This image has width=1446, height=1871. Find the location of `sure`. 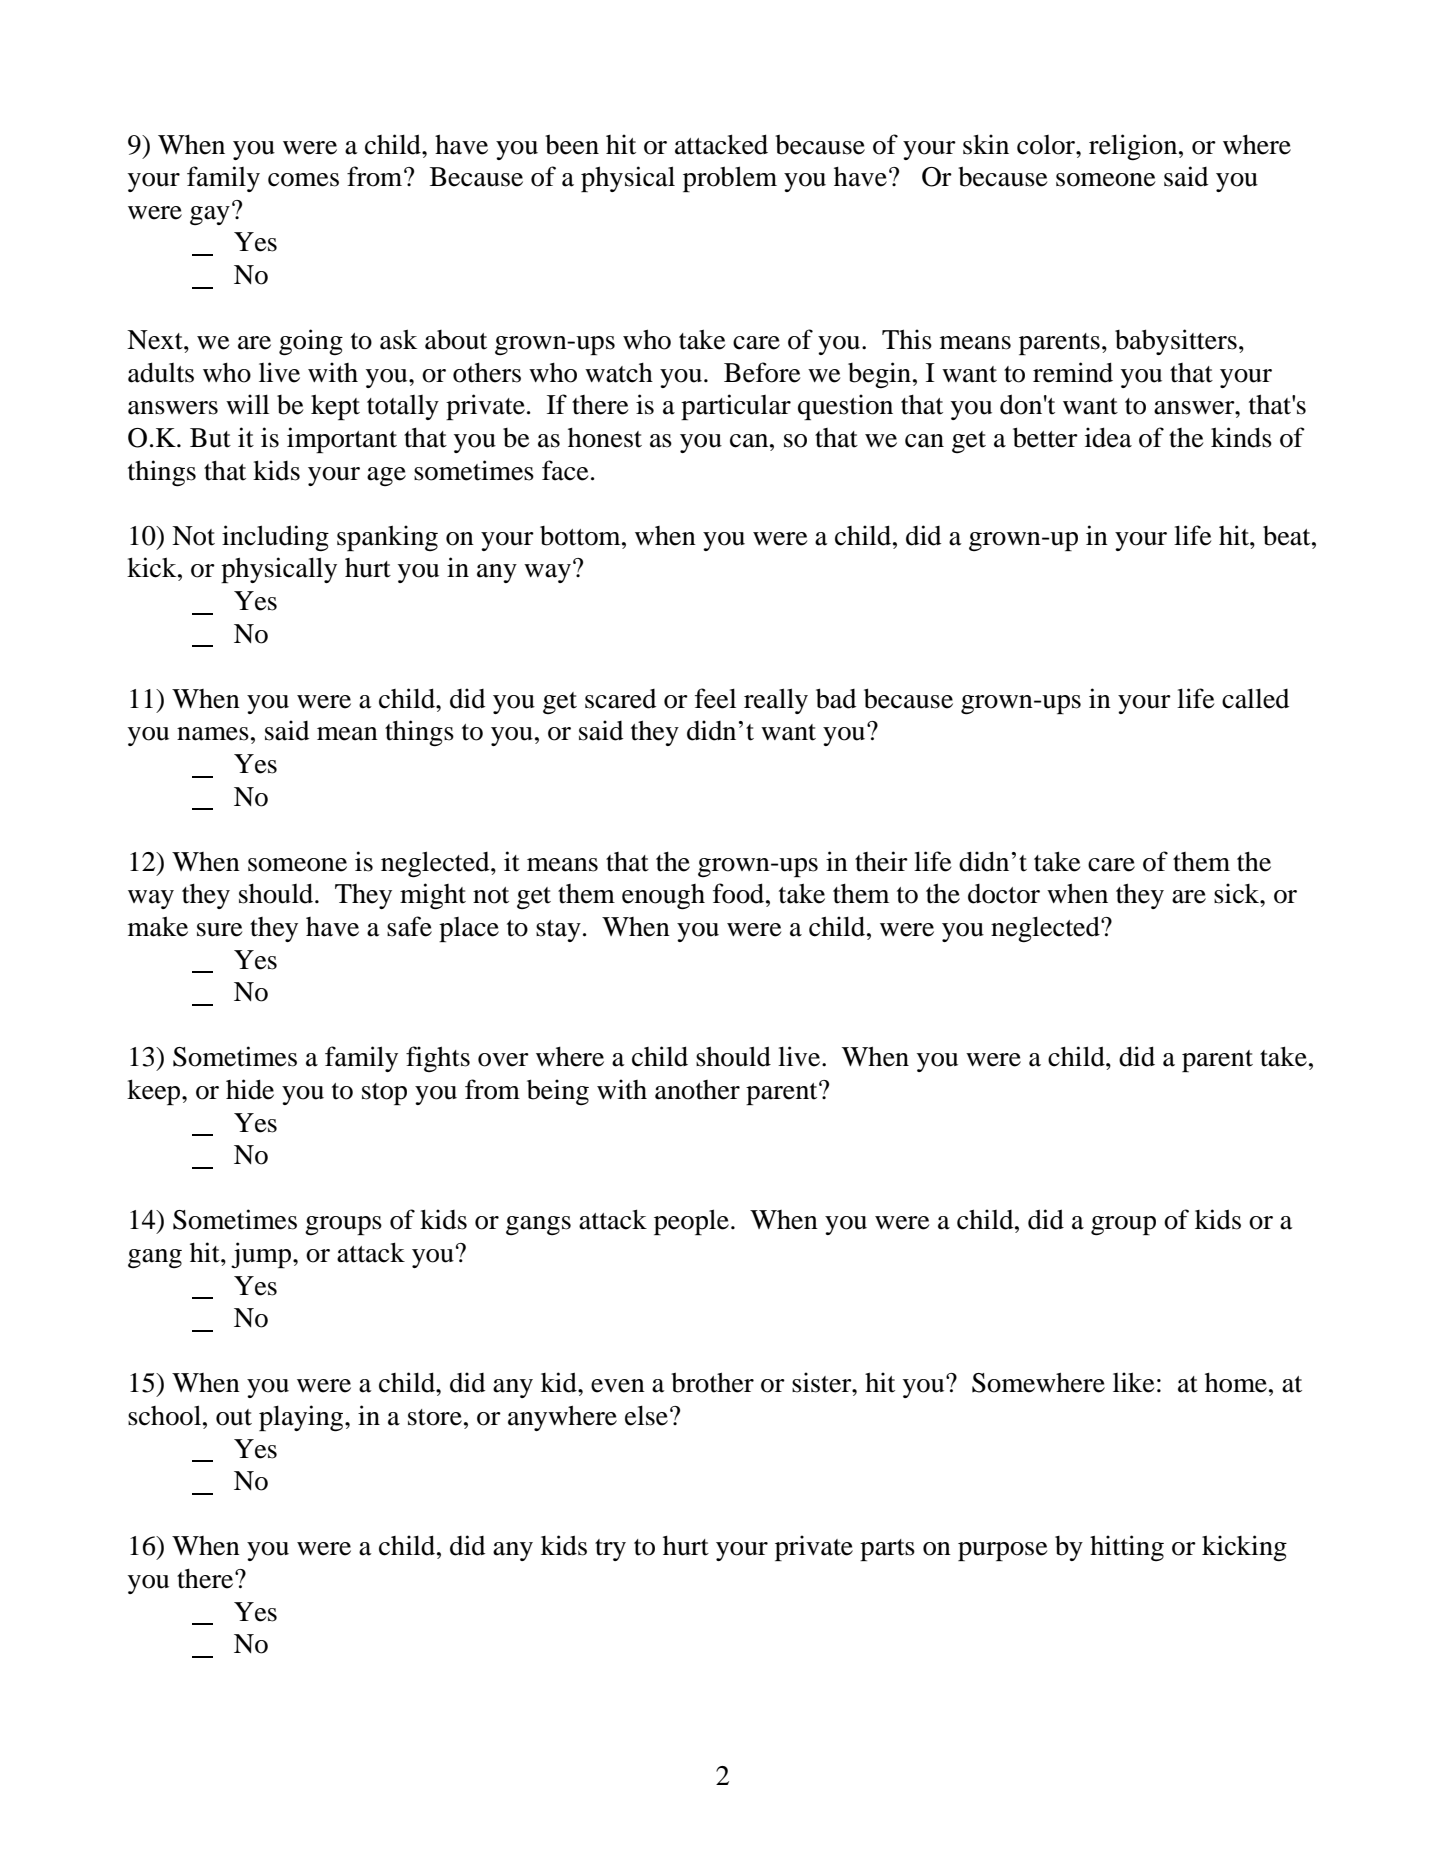

sure is located at coordinates (219, 930).
